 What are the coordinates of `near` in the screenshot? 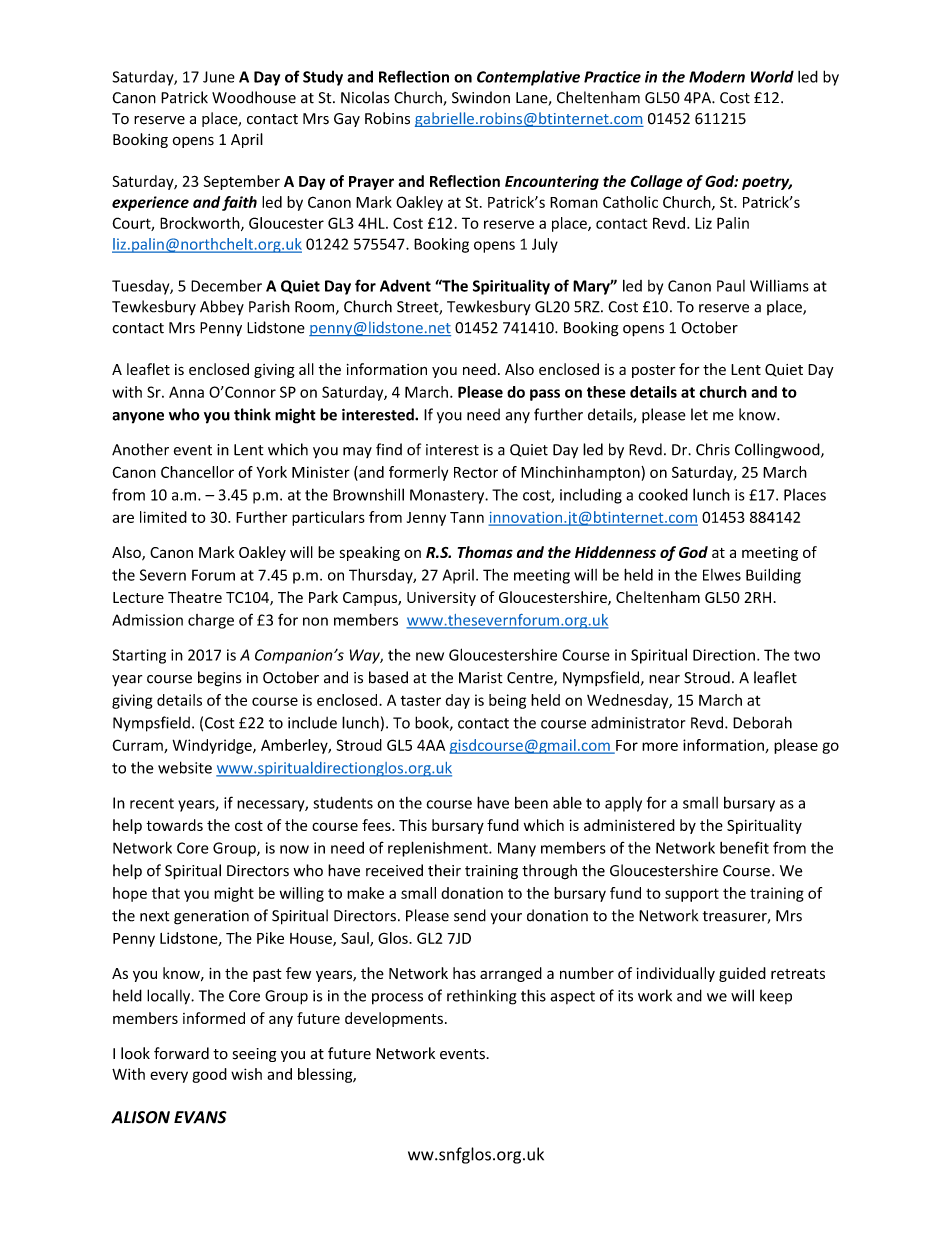 It's located at (664, 679).
